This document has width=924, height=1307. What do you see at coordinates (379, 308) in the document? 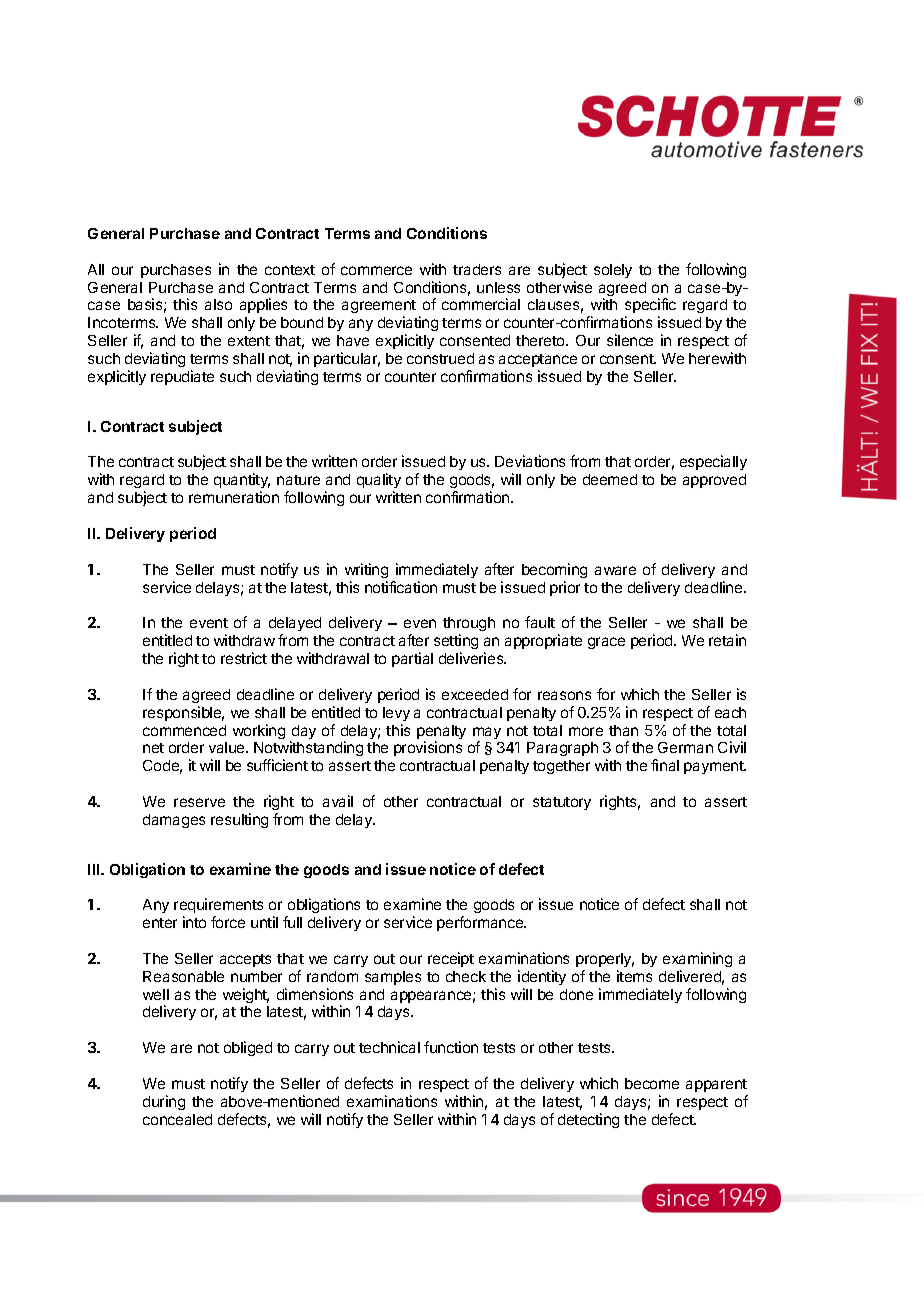
I see `agreement` at bounding box center [379, 308].
